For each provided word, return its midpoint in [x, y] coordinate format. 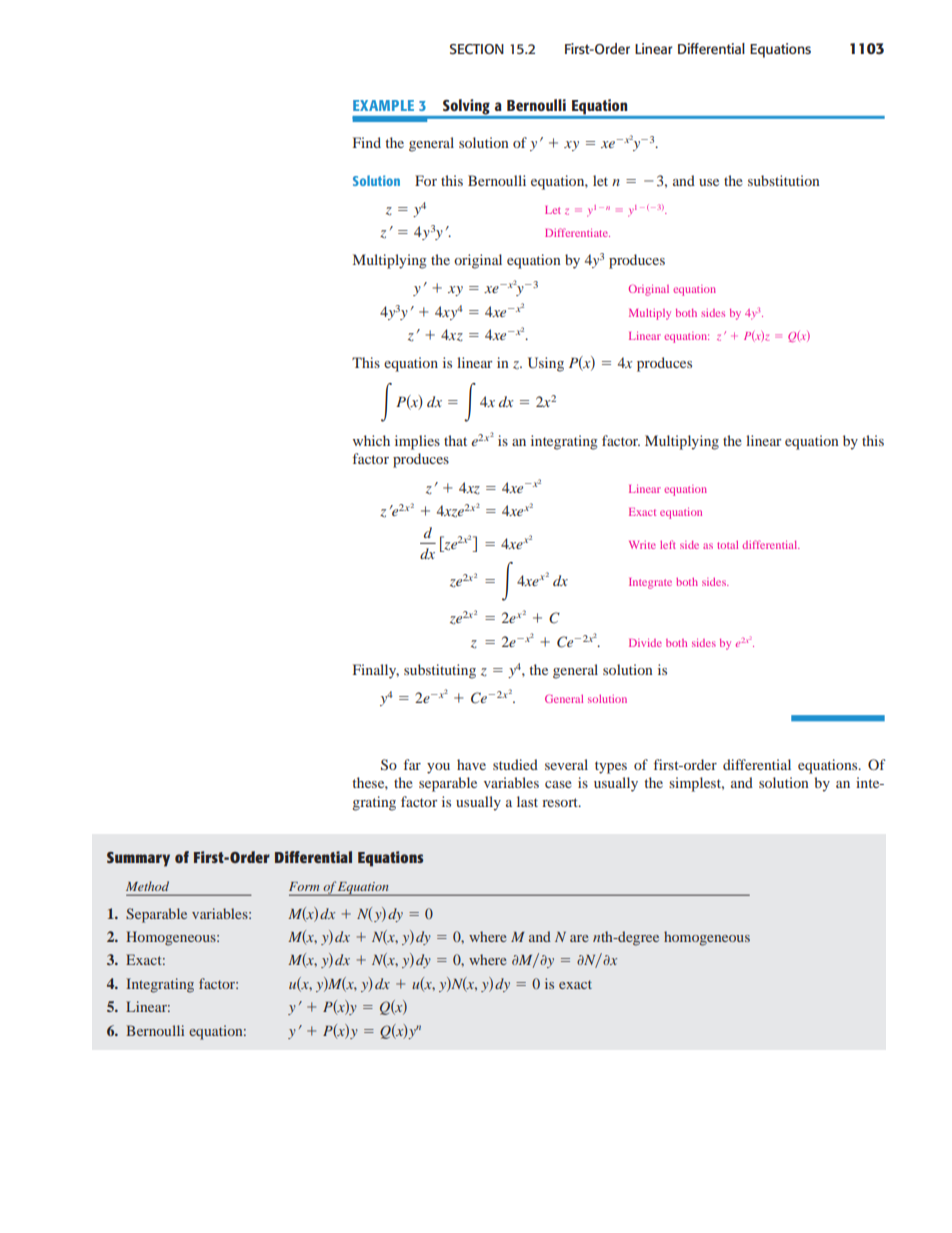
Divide [645, 642]
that [455, 440]
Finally [376, 671]
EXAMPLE [383, 105]
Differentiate [577, 232]
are [579, 938]
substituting [440, 671]
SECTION [477, 49]
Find [367, 142]
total [727, 545]
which [371, 440]
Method [147, 886]
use [709, 182]
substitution [784, 180]
